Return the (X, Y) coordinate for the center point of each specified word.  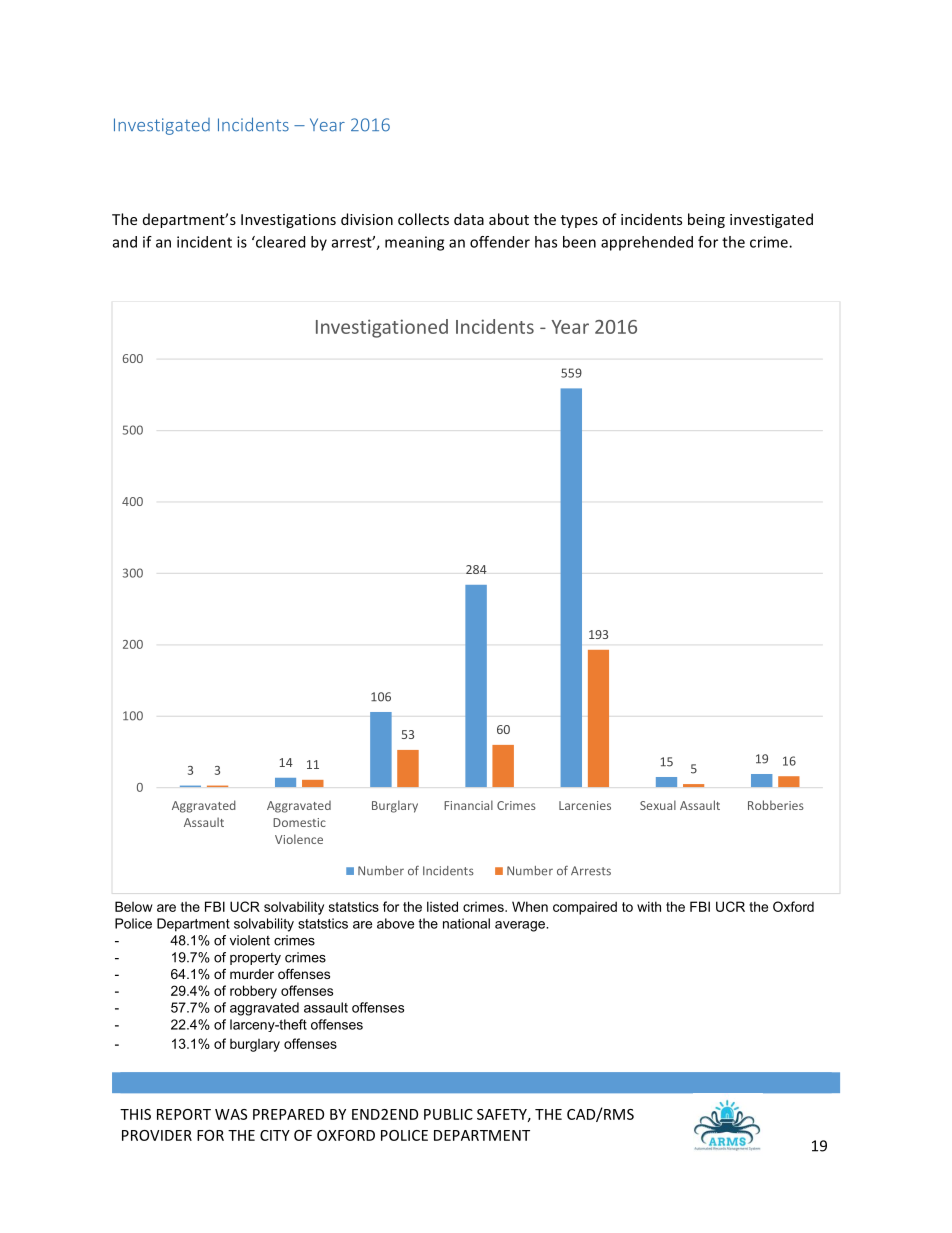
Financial (468, 805)
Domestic (299, 822)
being (706, 220)
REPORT (184, 1114)
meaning (414, 243)
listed (442, 906)
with (649, 906)
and (125, 242)
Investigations (288, 221)
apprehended (647, 243)
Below (134, 906)
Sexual (658, 805)
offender (500, 242)
